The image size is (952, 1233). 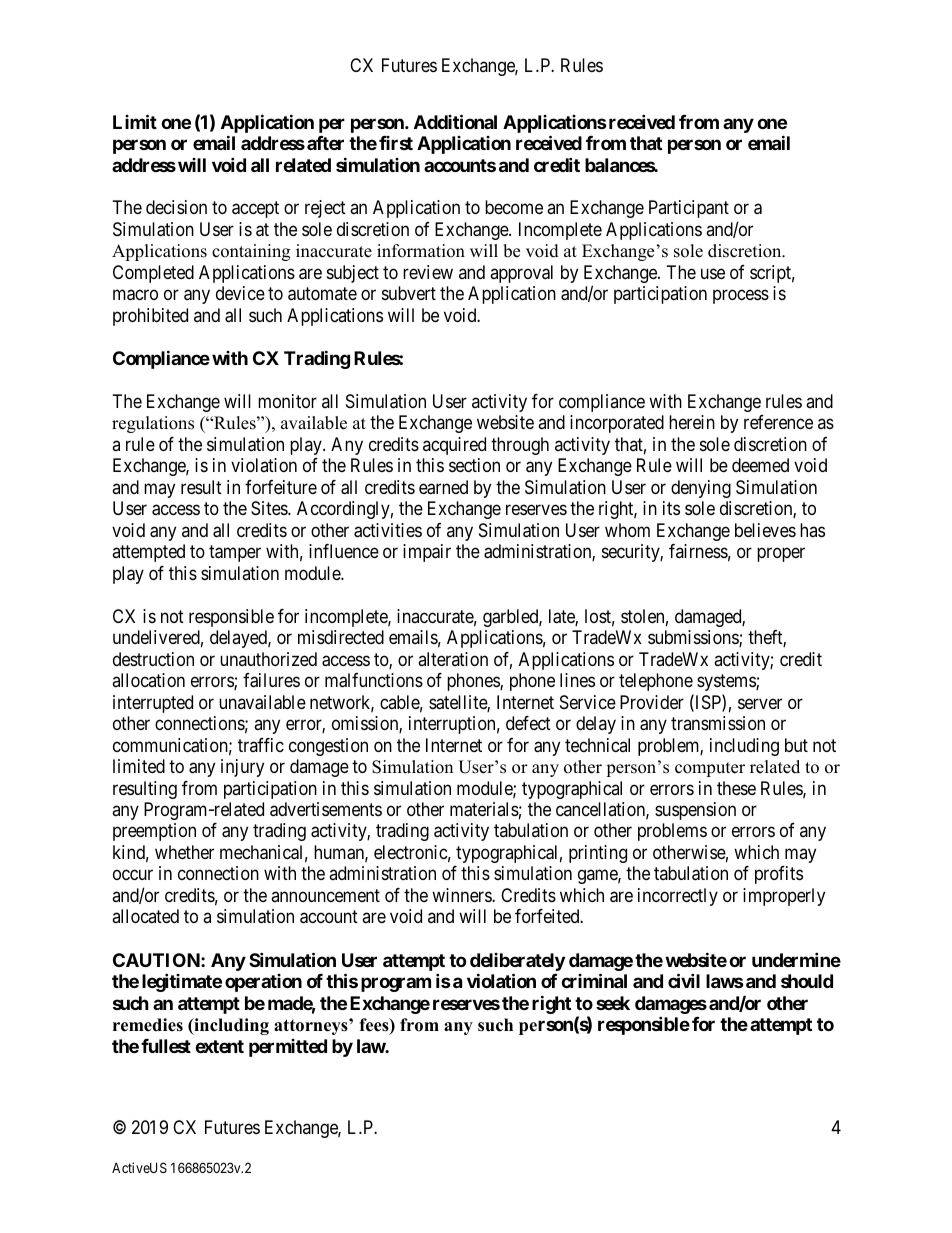 I want to click on suspension, so click(x=695, y=811).
